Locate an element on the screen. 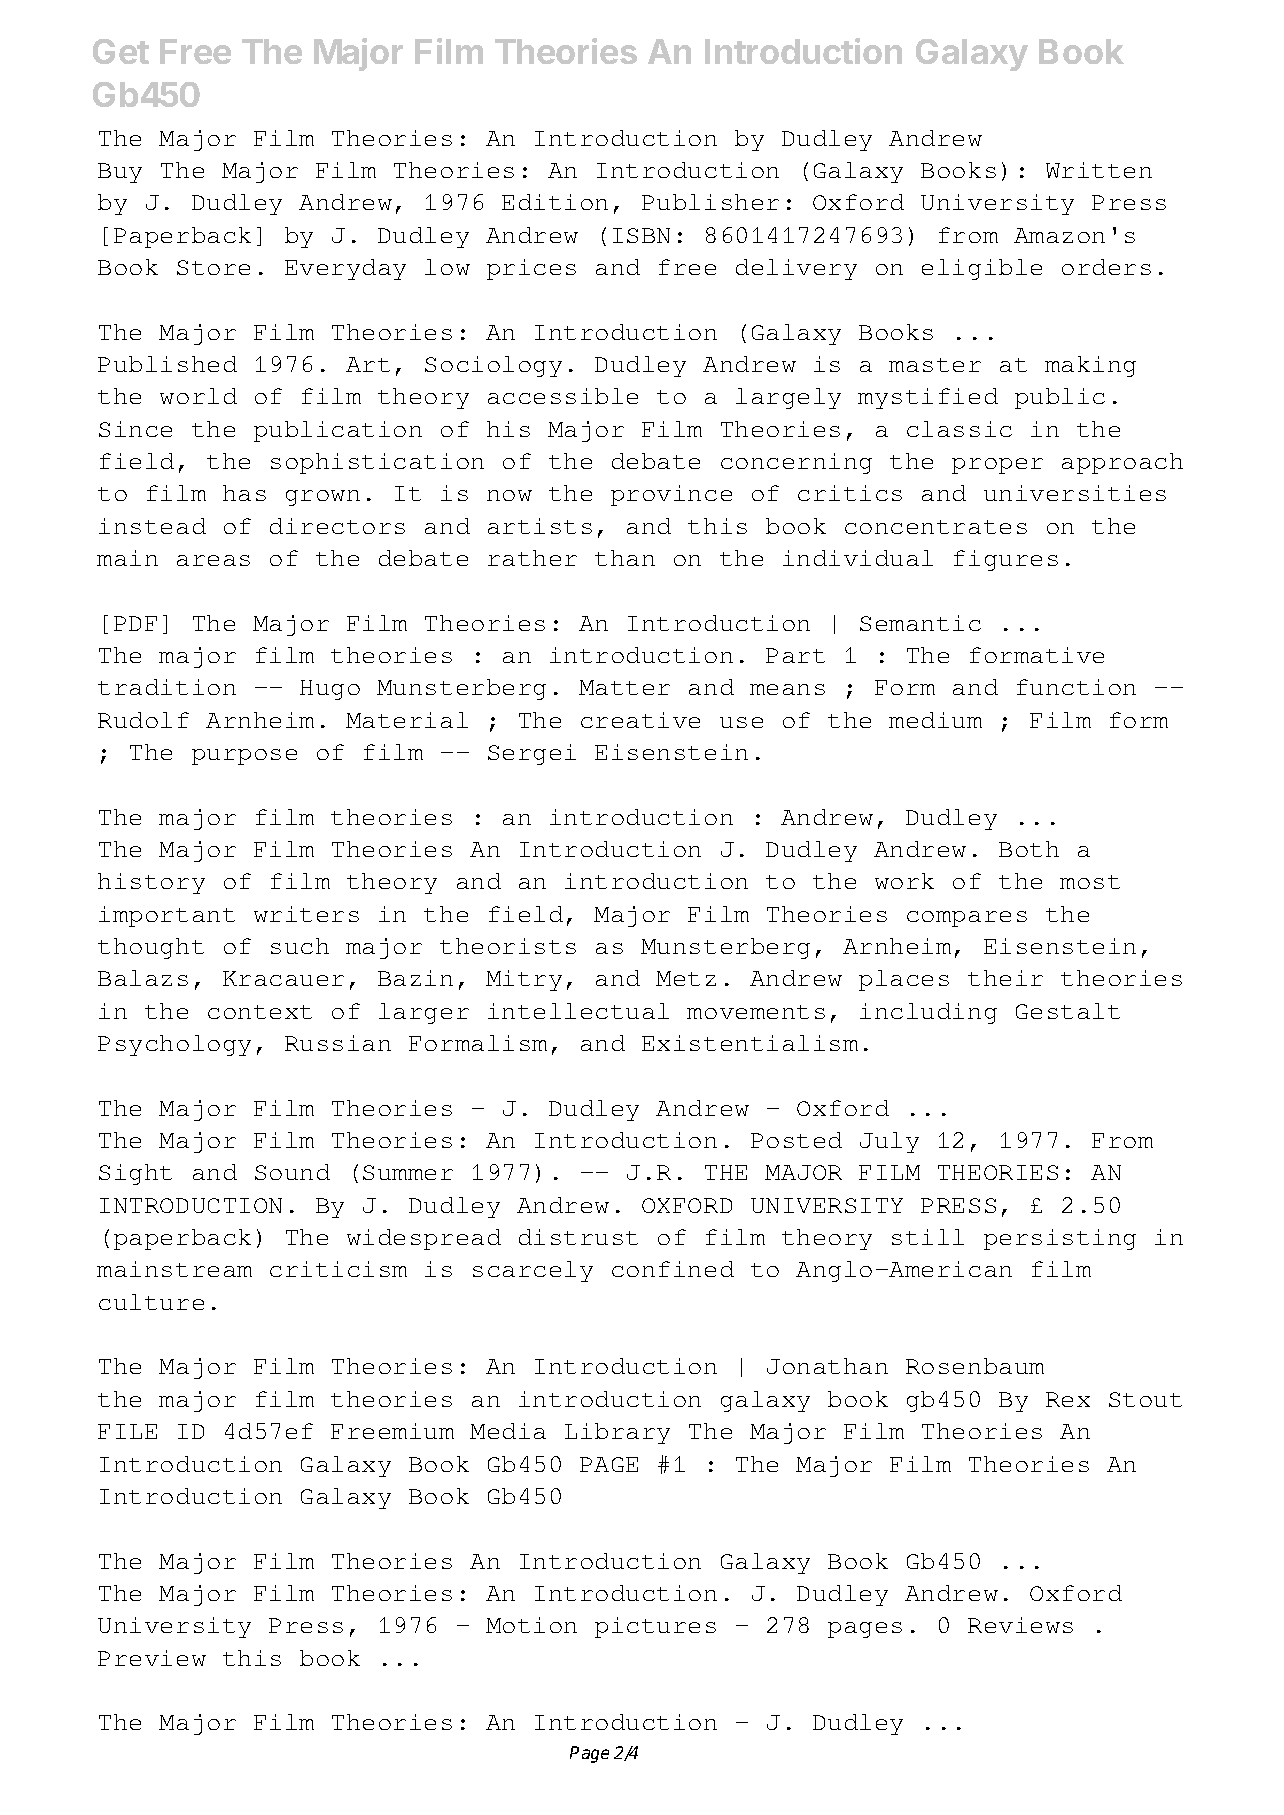  persisting is located at coordinates (1060, 1239).
